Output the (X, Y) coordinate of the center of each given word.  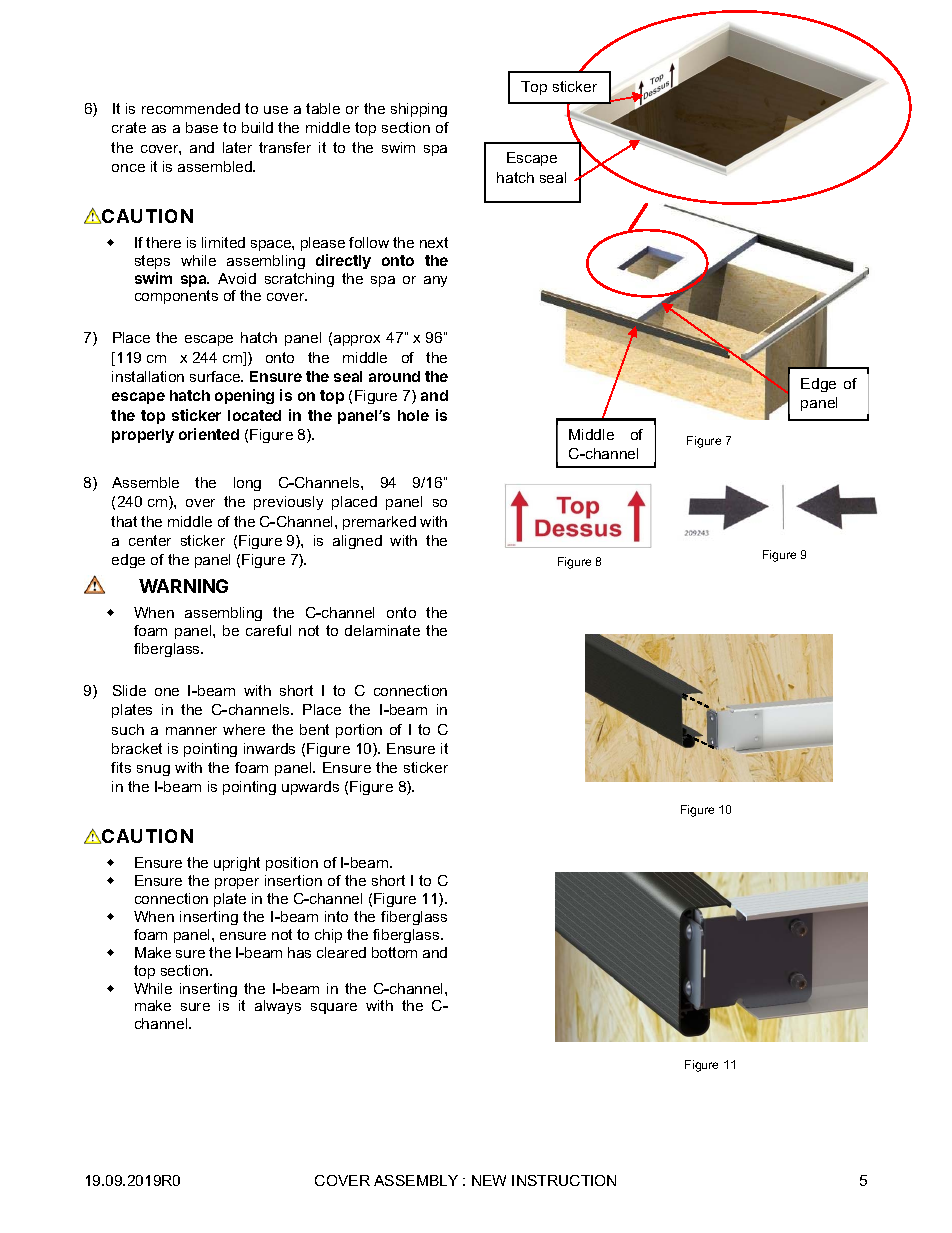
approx (357, 340)
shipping (419, 110)
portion (359, 731)
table (323, 108)
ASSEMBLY (416, 1180)
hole (413, 415)
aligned (357, 542)
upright (237, 864)
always (278, 1007)
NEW (489, 1180)
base (202, 127)
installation (148, 376)
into (336, 916)
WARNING (183, 586)
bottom (394, 952)
